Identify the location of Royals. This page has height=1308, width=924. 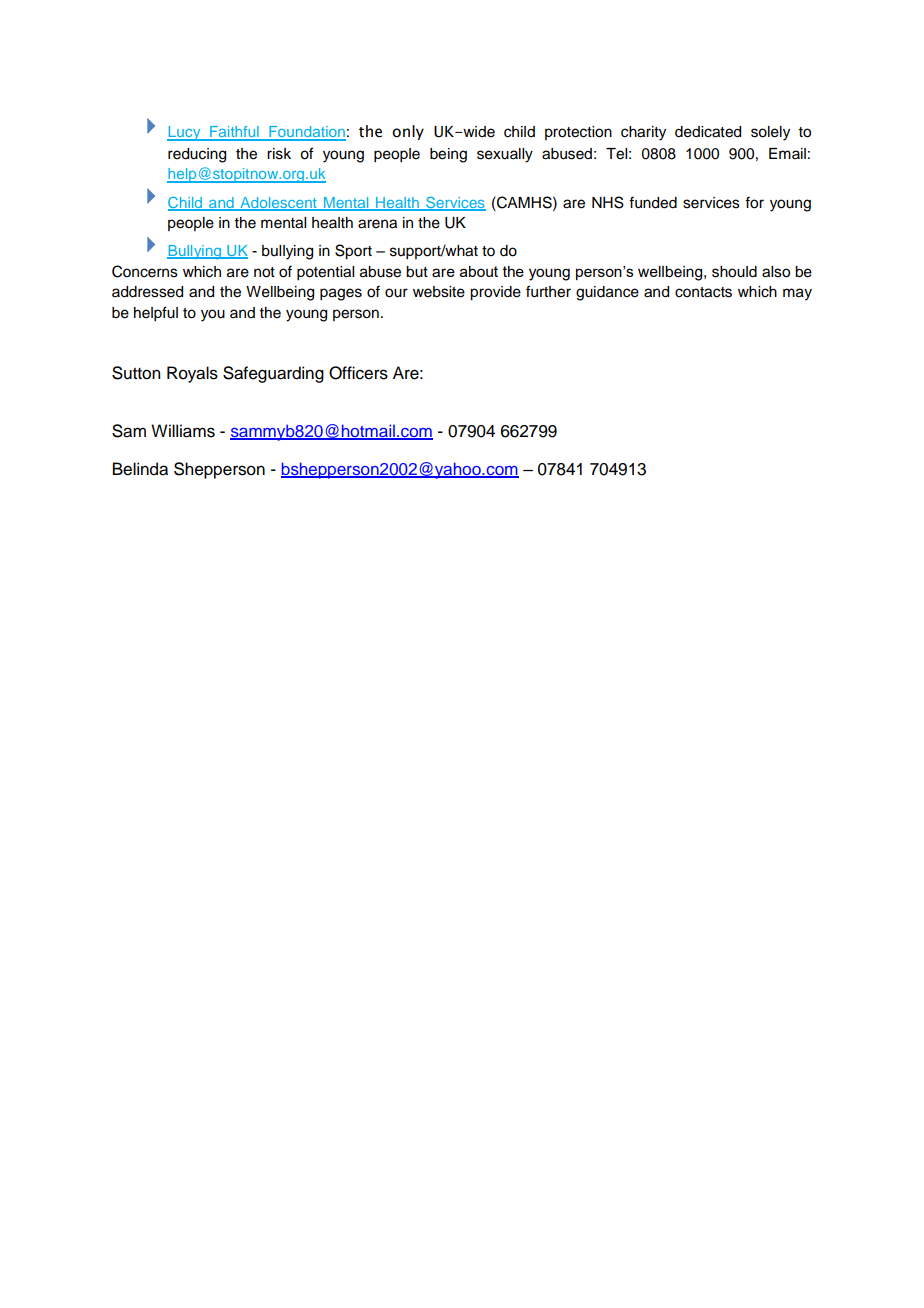
(192, 374).
